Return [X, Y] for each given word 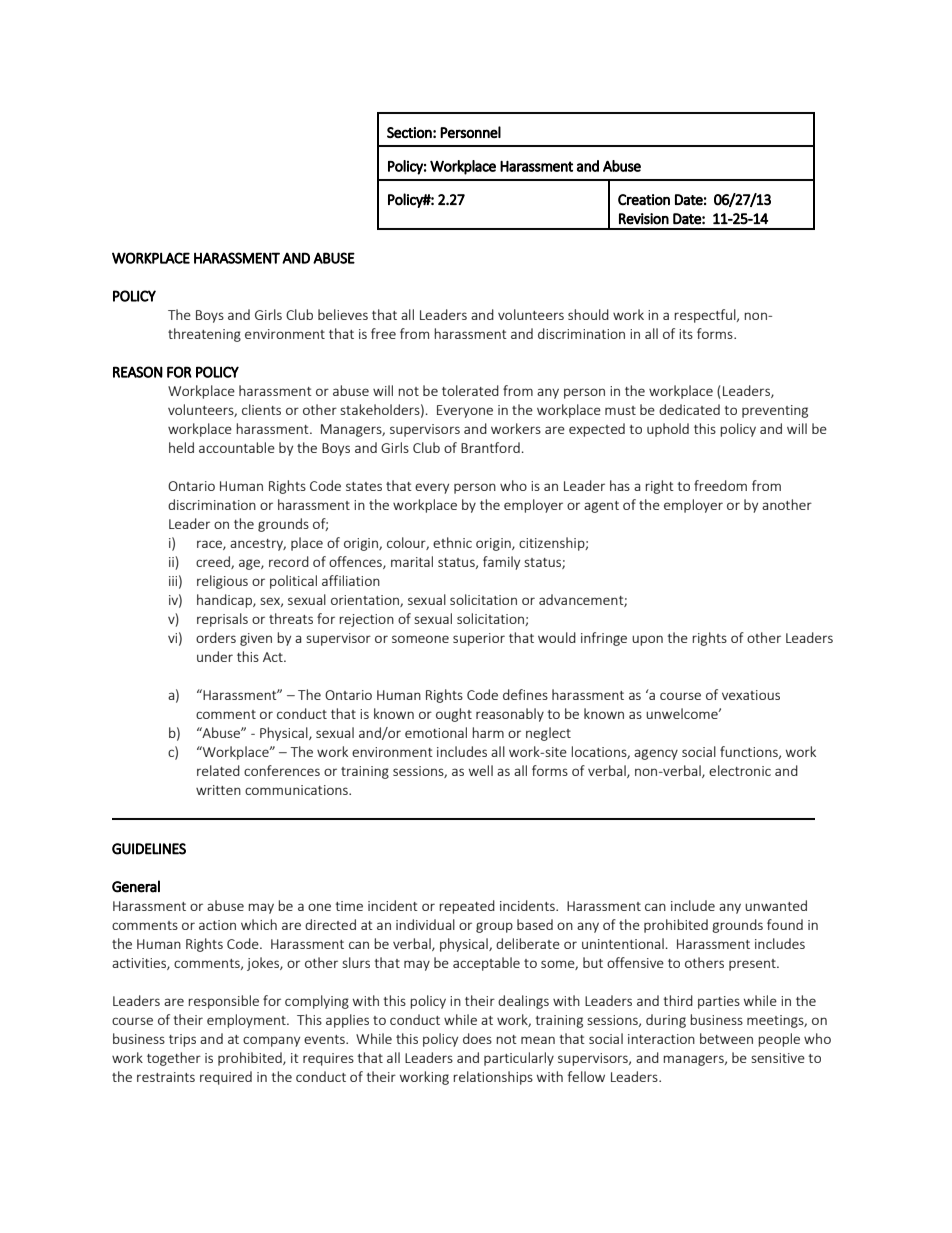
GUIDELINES [149, 849]
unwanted [776, 905]
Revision [644, 219]
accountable [237, 447]
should [588, 314]
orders [216, 637]
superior [479, 639]
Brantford [490, 447]
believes [343, 314]
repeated [467, 907]
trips [182, 1040]
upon [647, 640]
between [726, 1038]
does [477, 1038]
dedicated [689, 409]
